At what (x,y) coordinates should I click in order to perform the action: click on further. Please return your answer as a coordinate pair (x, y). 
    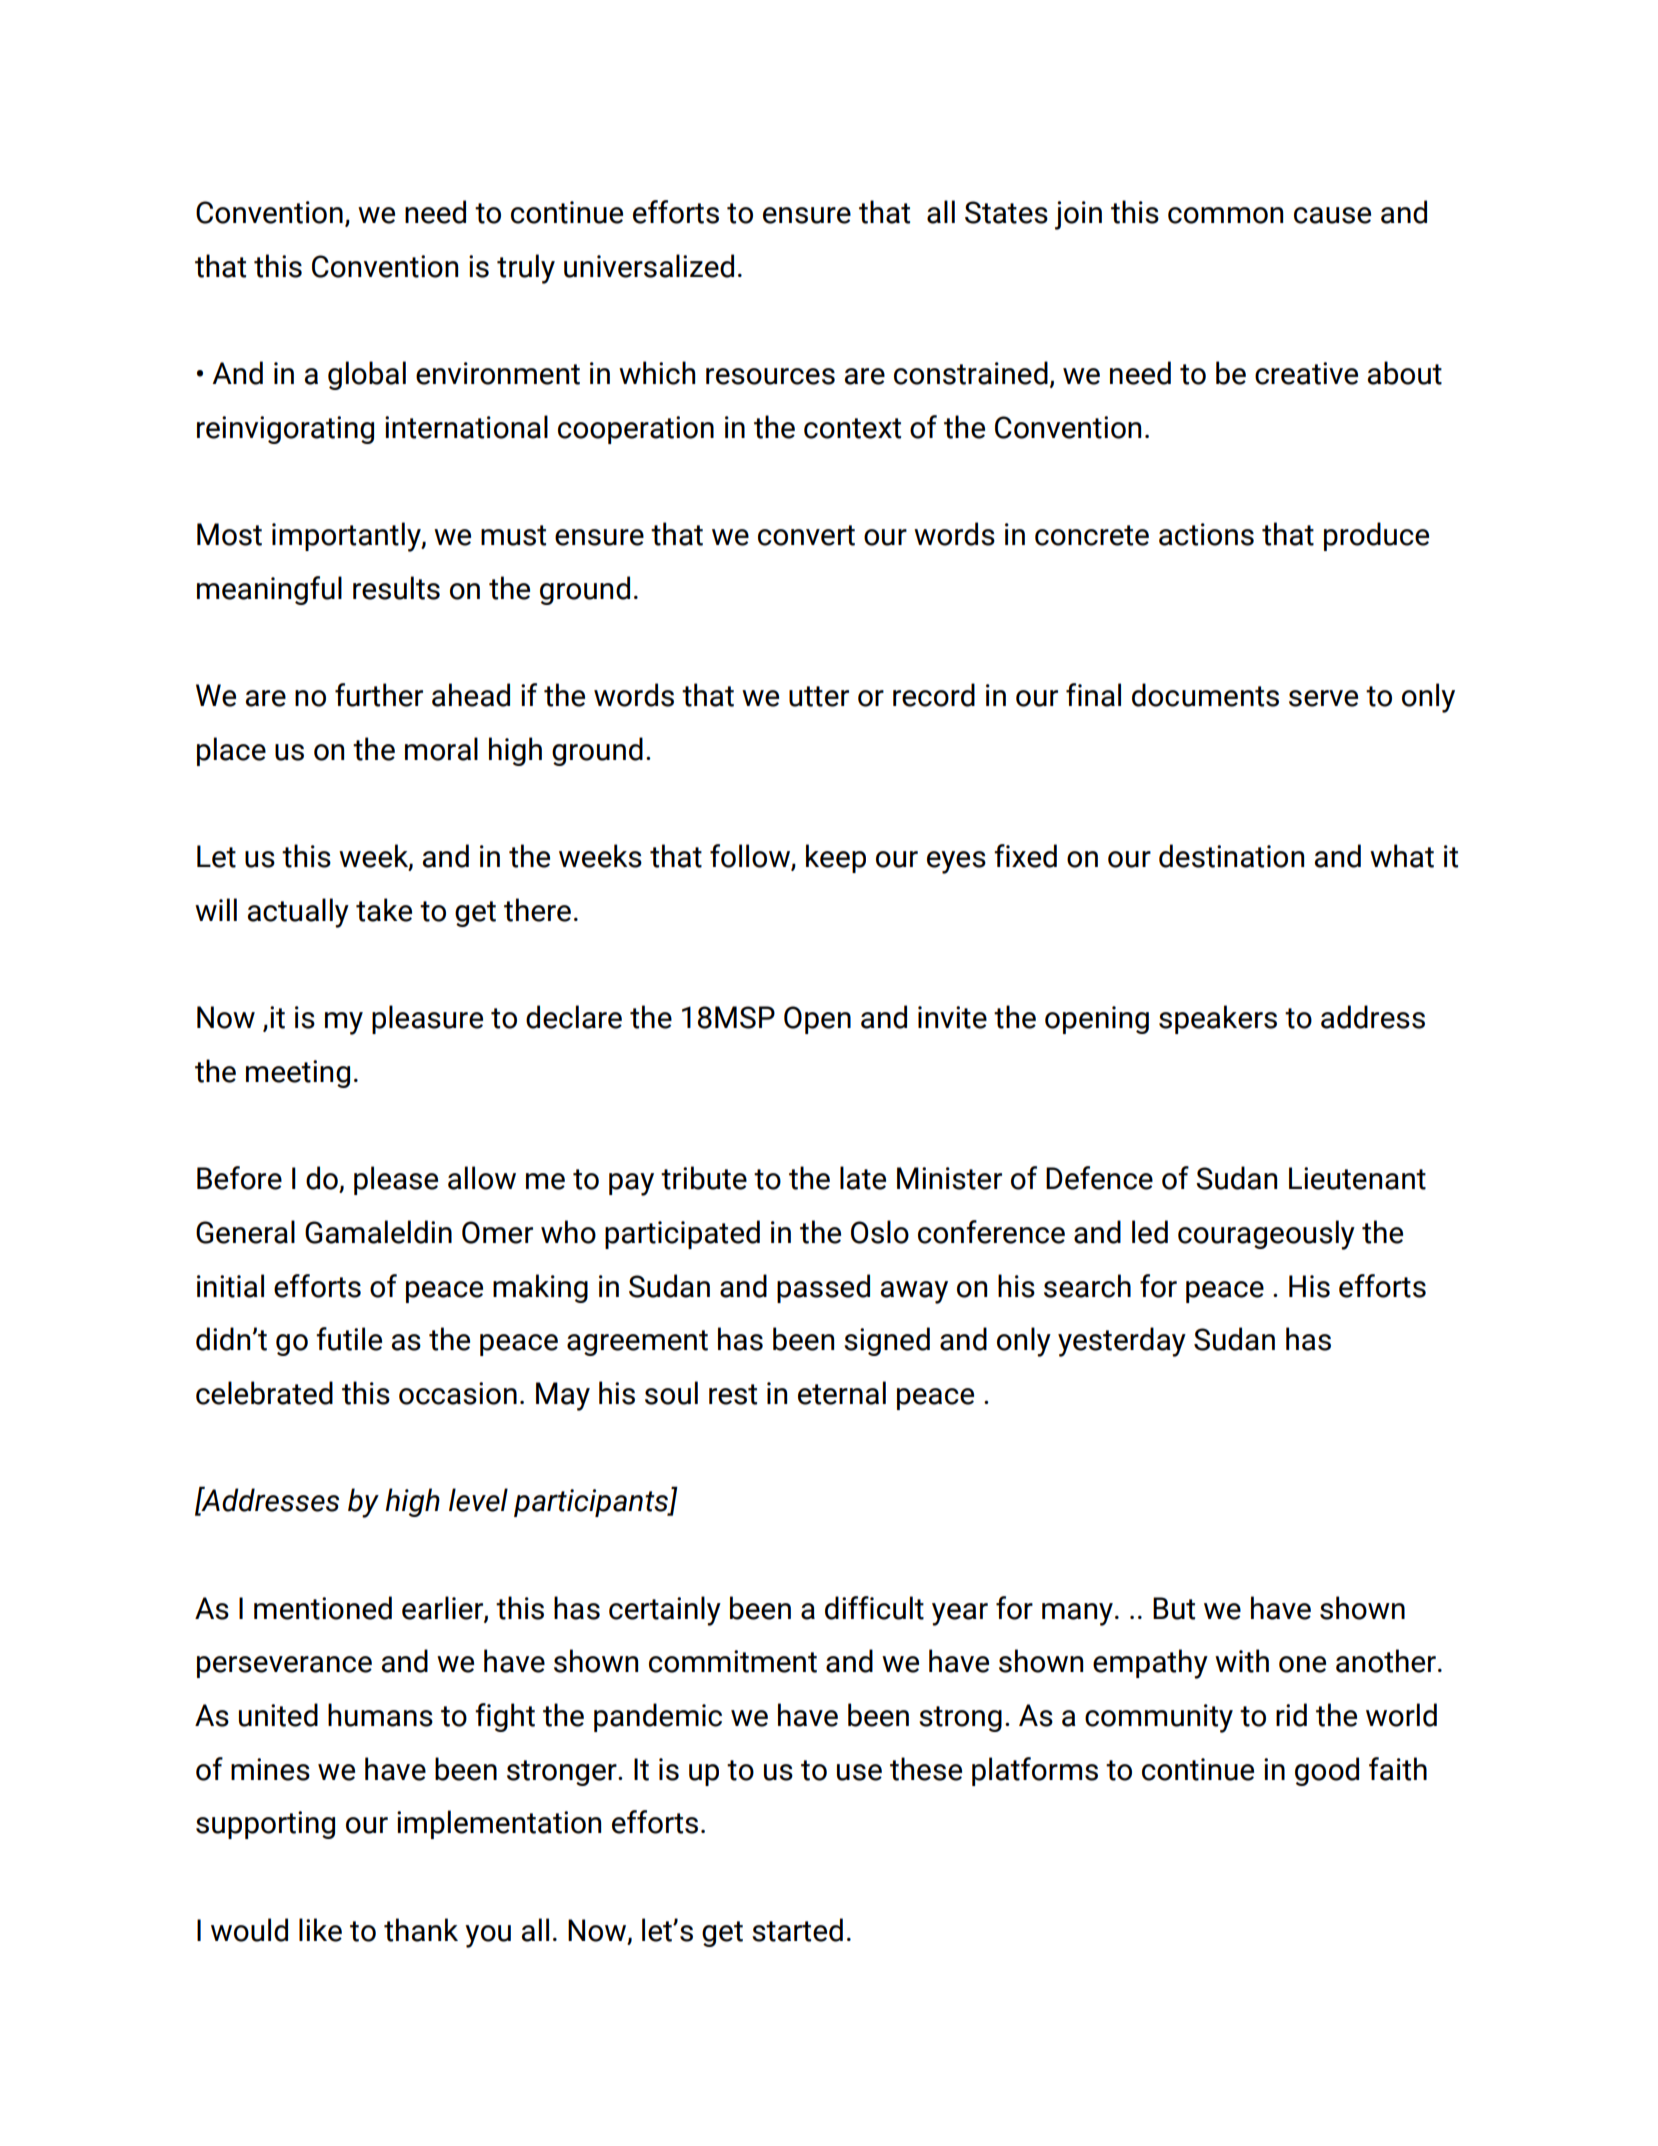
    Looking at the image, I should click on (379, 695).
